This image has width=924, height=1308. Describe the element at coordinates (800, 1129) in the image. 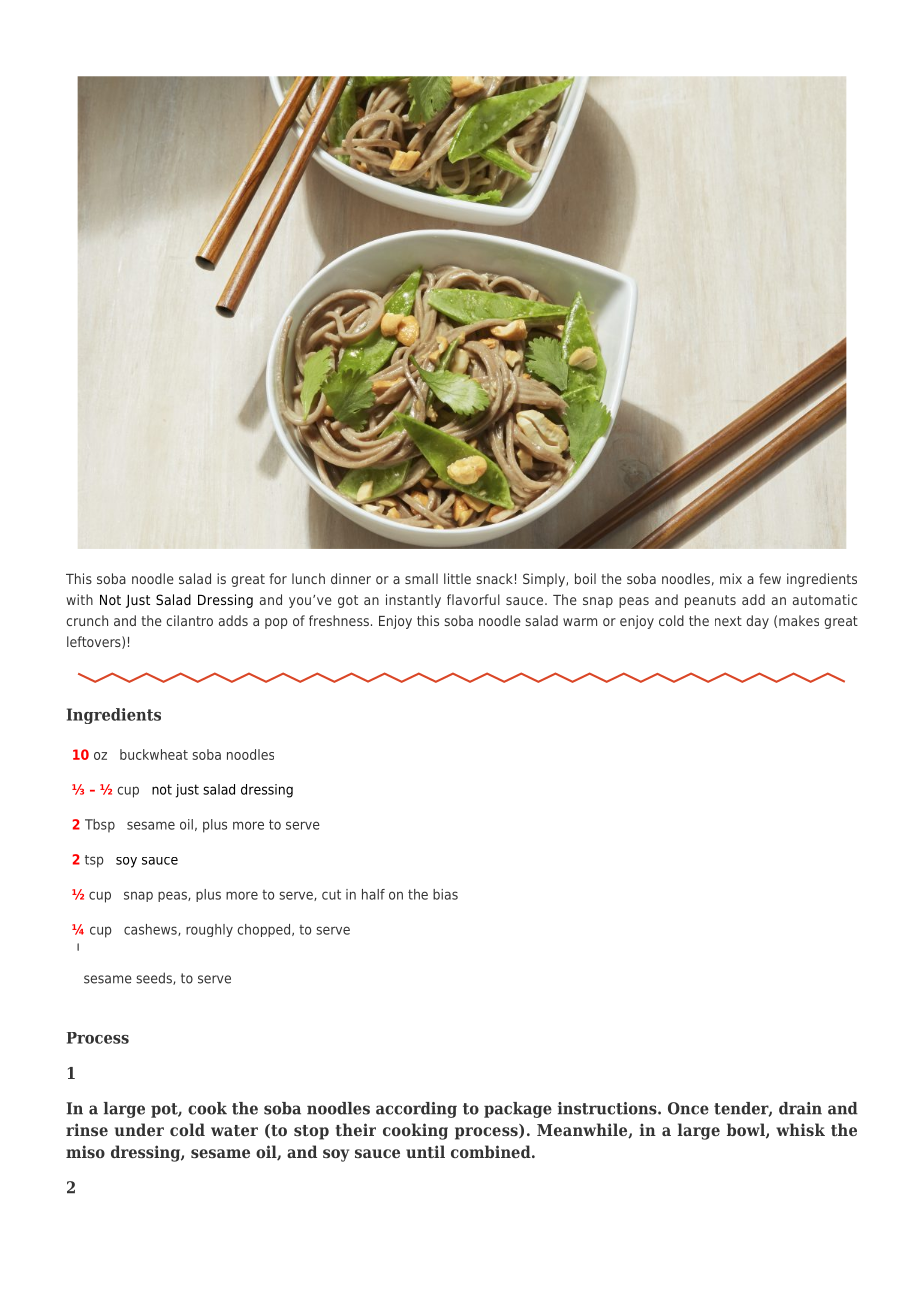

I see `whisk` at that location.
